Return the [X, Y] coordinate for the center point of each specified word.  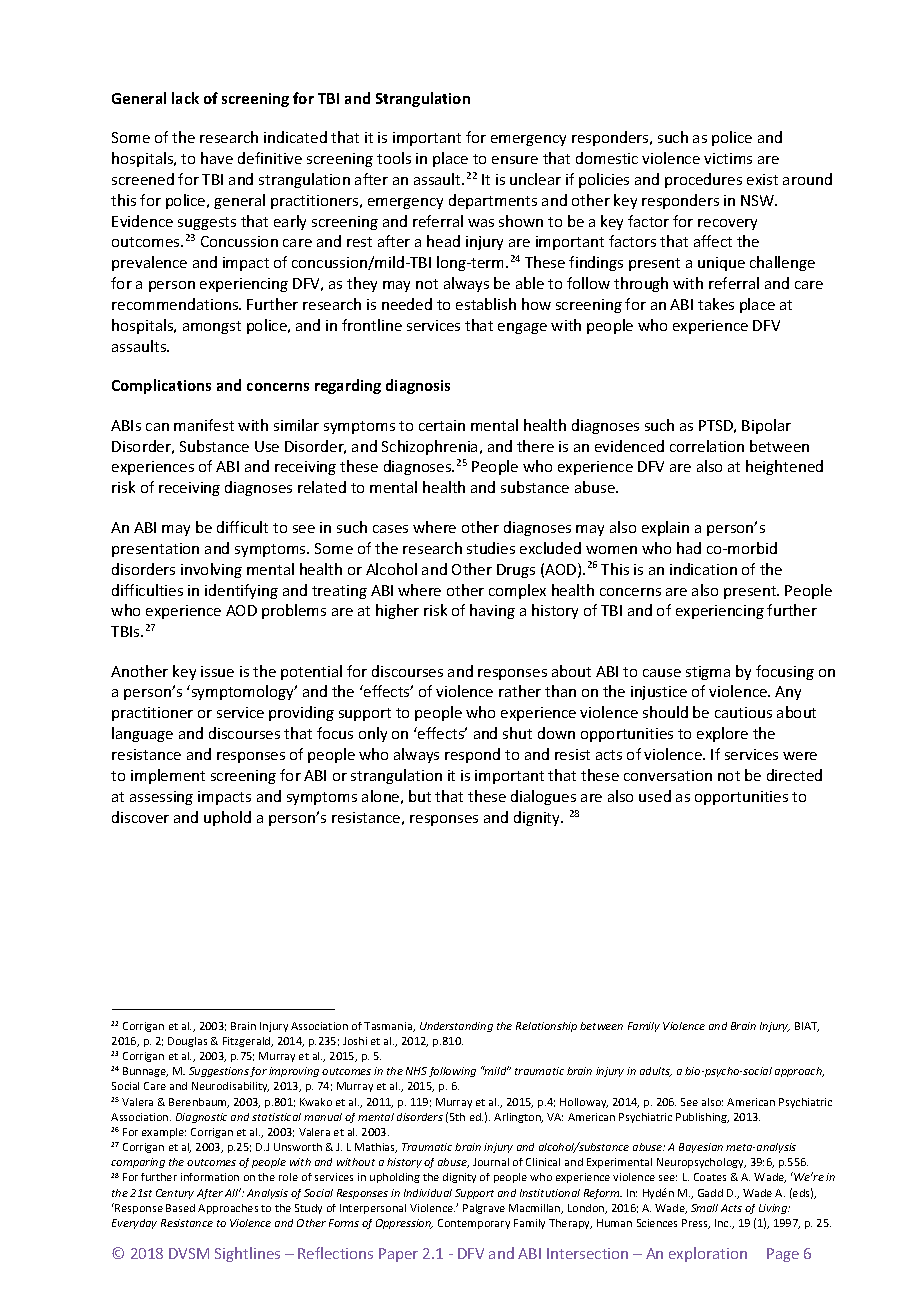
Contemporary [474, 1224]
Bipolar [766, 426]
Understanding [456, 1027]
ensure [515, 160]
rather [520, 691]
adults [656, 1072]
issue [217, 671]
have [217, 158]
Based [180, 1208]
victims [728, 158]
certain [442, 425]
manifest [204, 425]
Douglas [187, 1042]
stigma [708, 673]
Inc [723, 1223]
